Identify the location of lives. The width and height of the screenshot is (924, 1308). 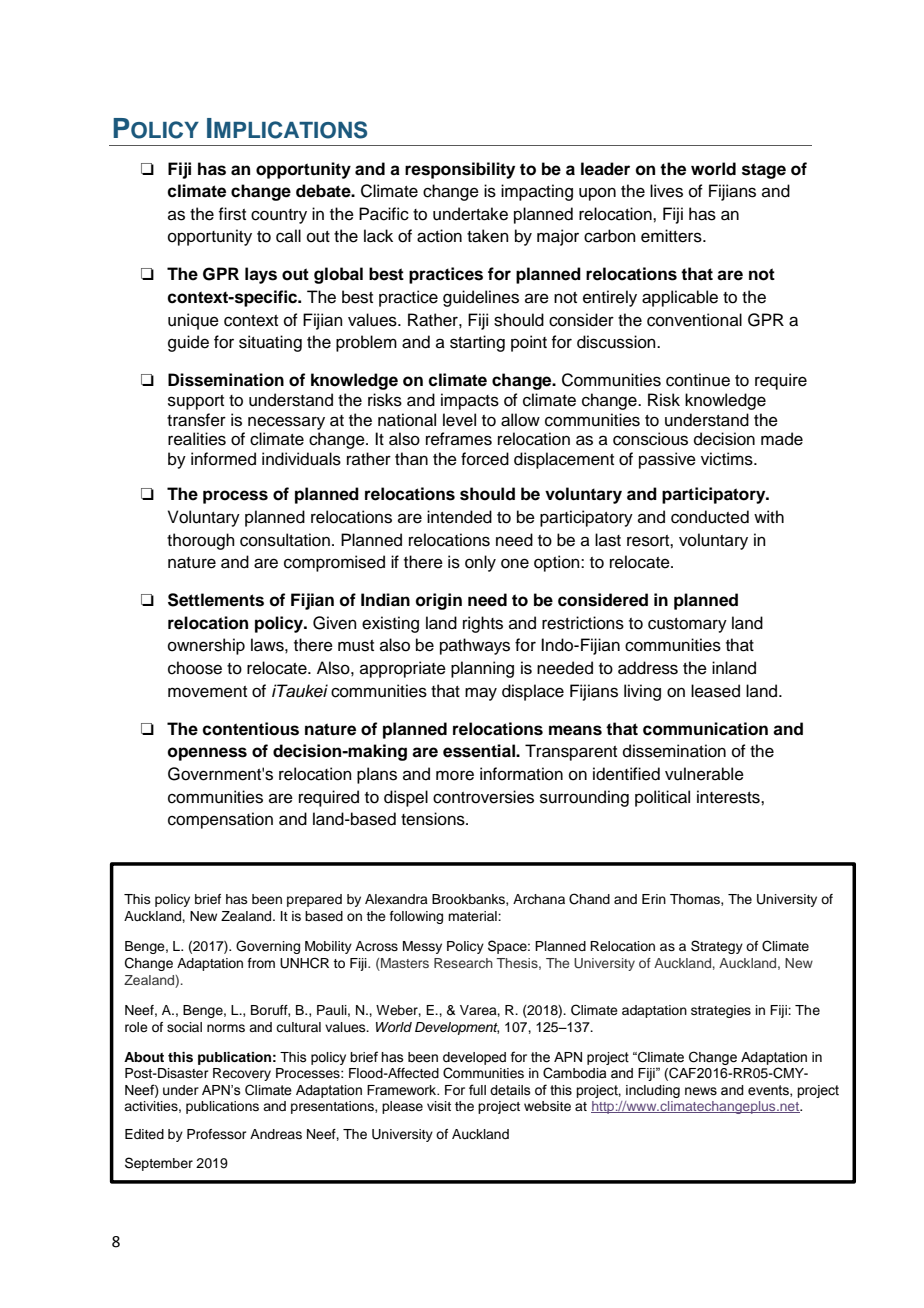
(666, 191).
